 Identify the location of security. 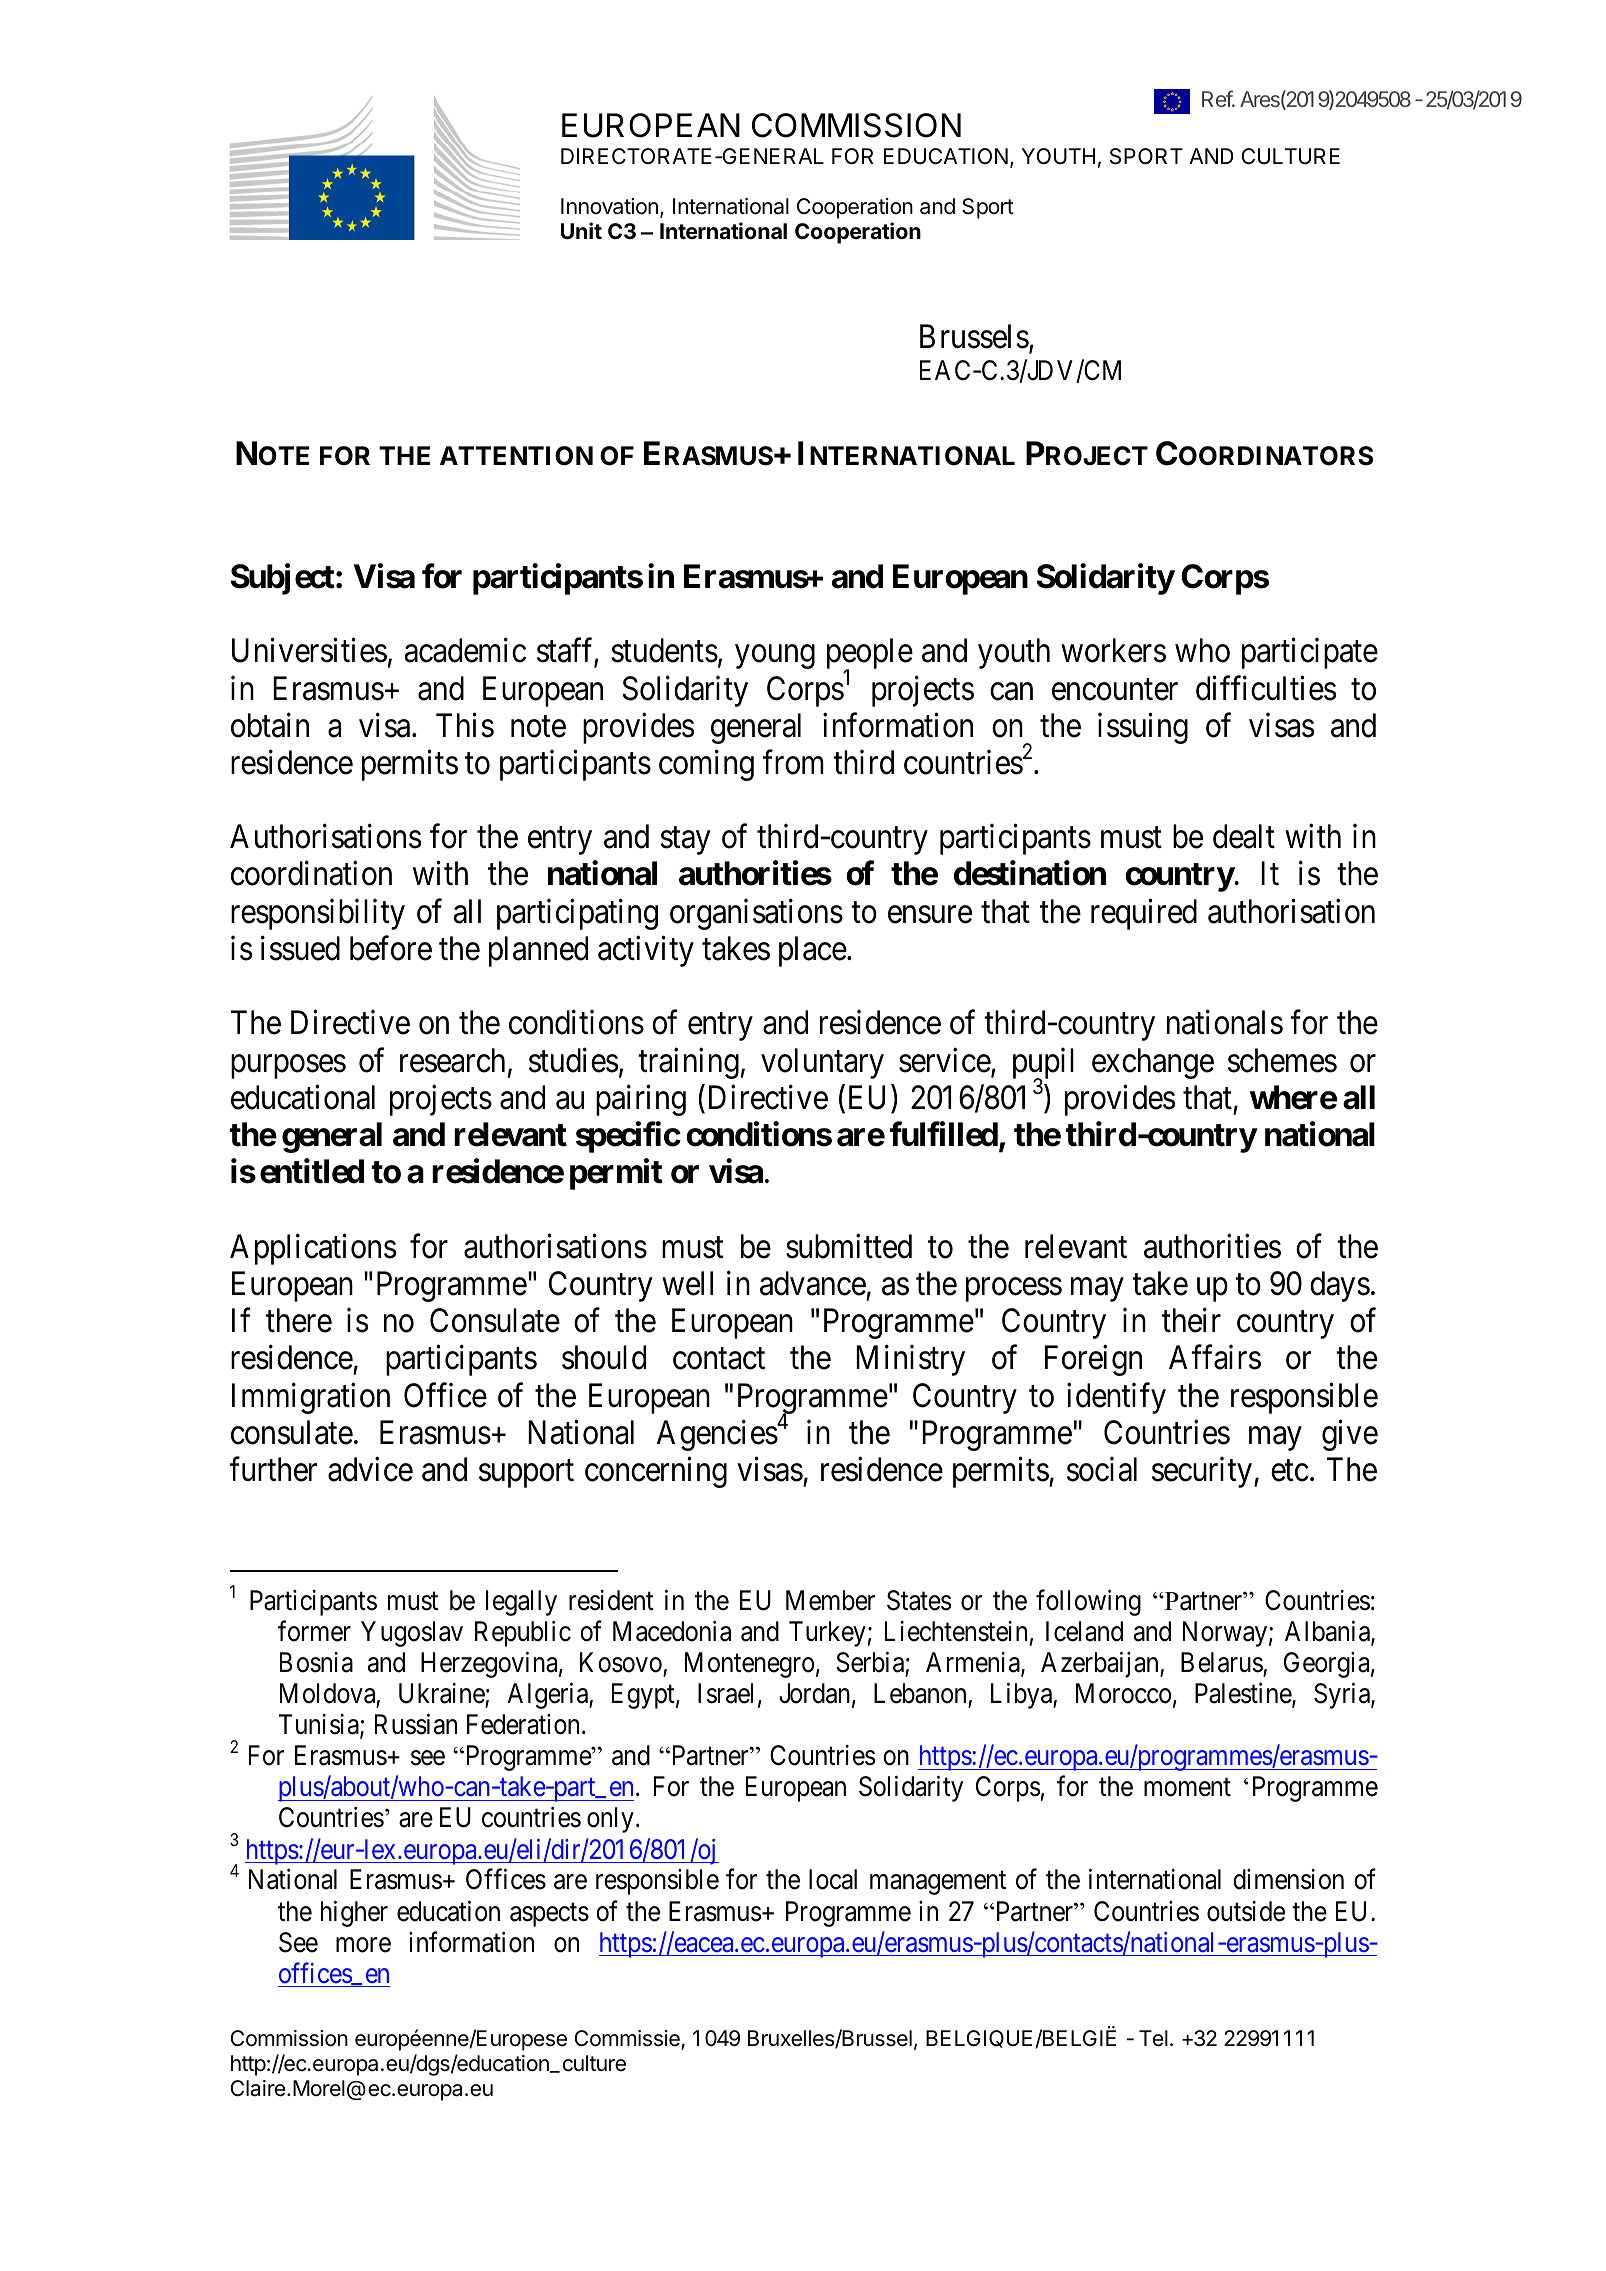
(1202, 1472).
